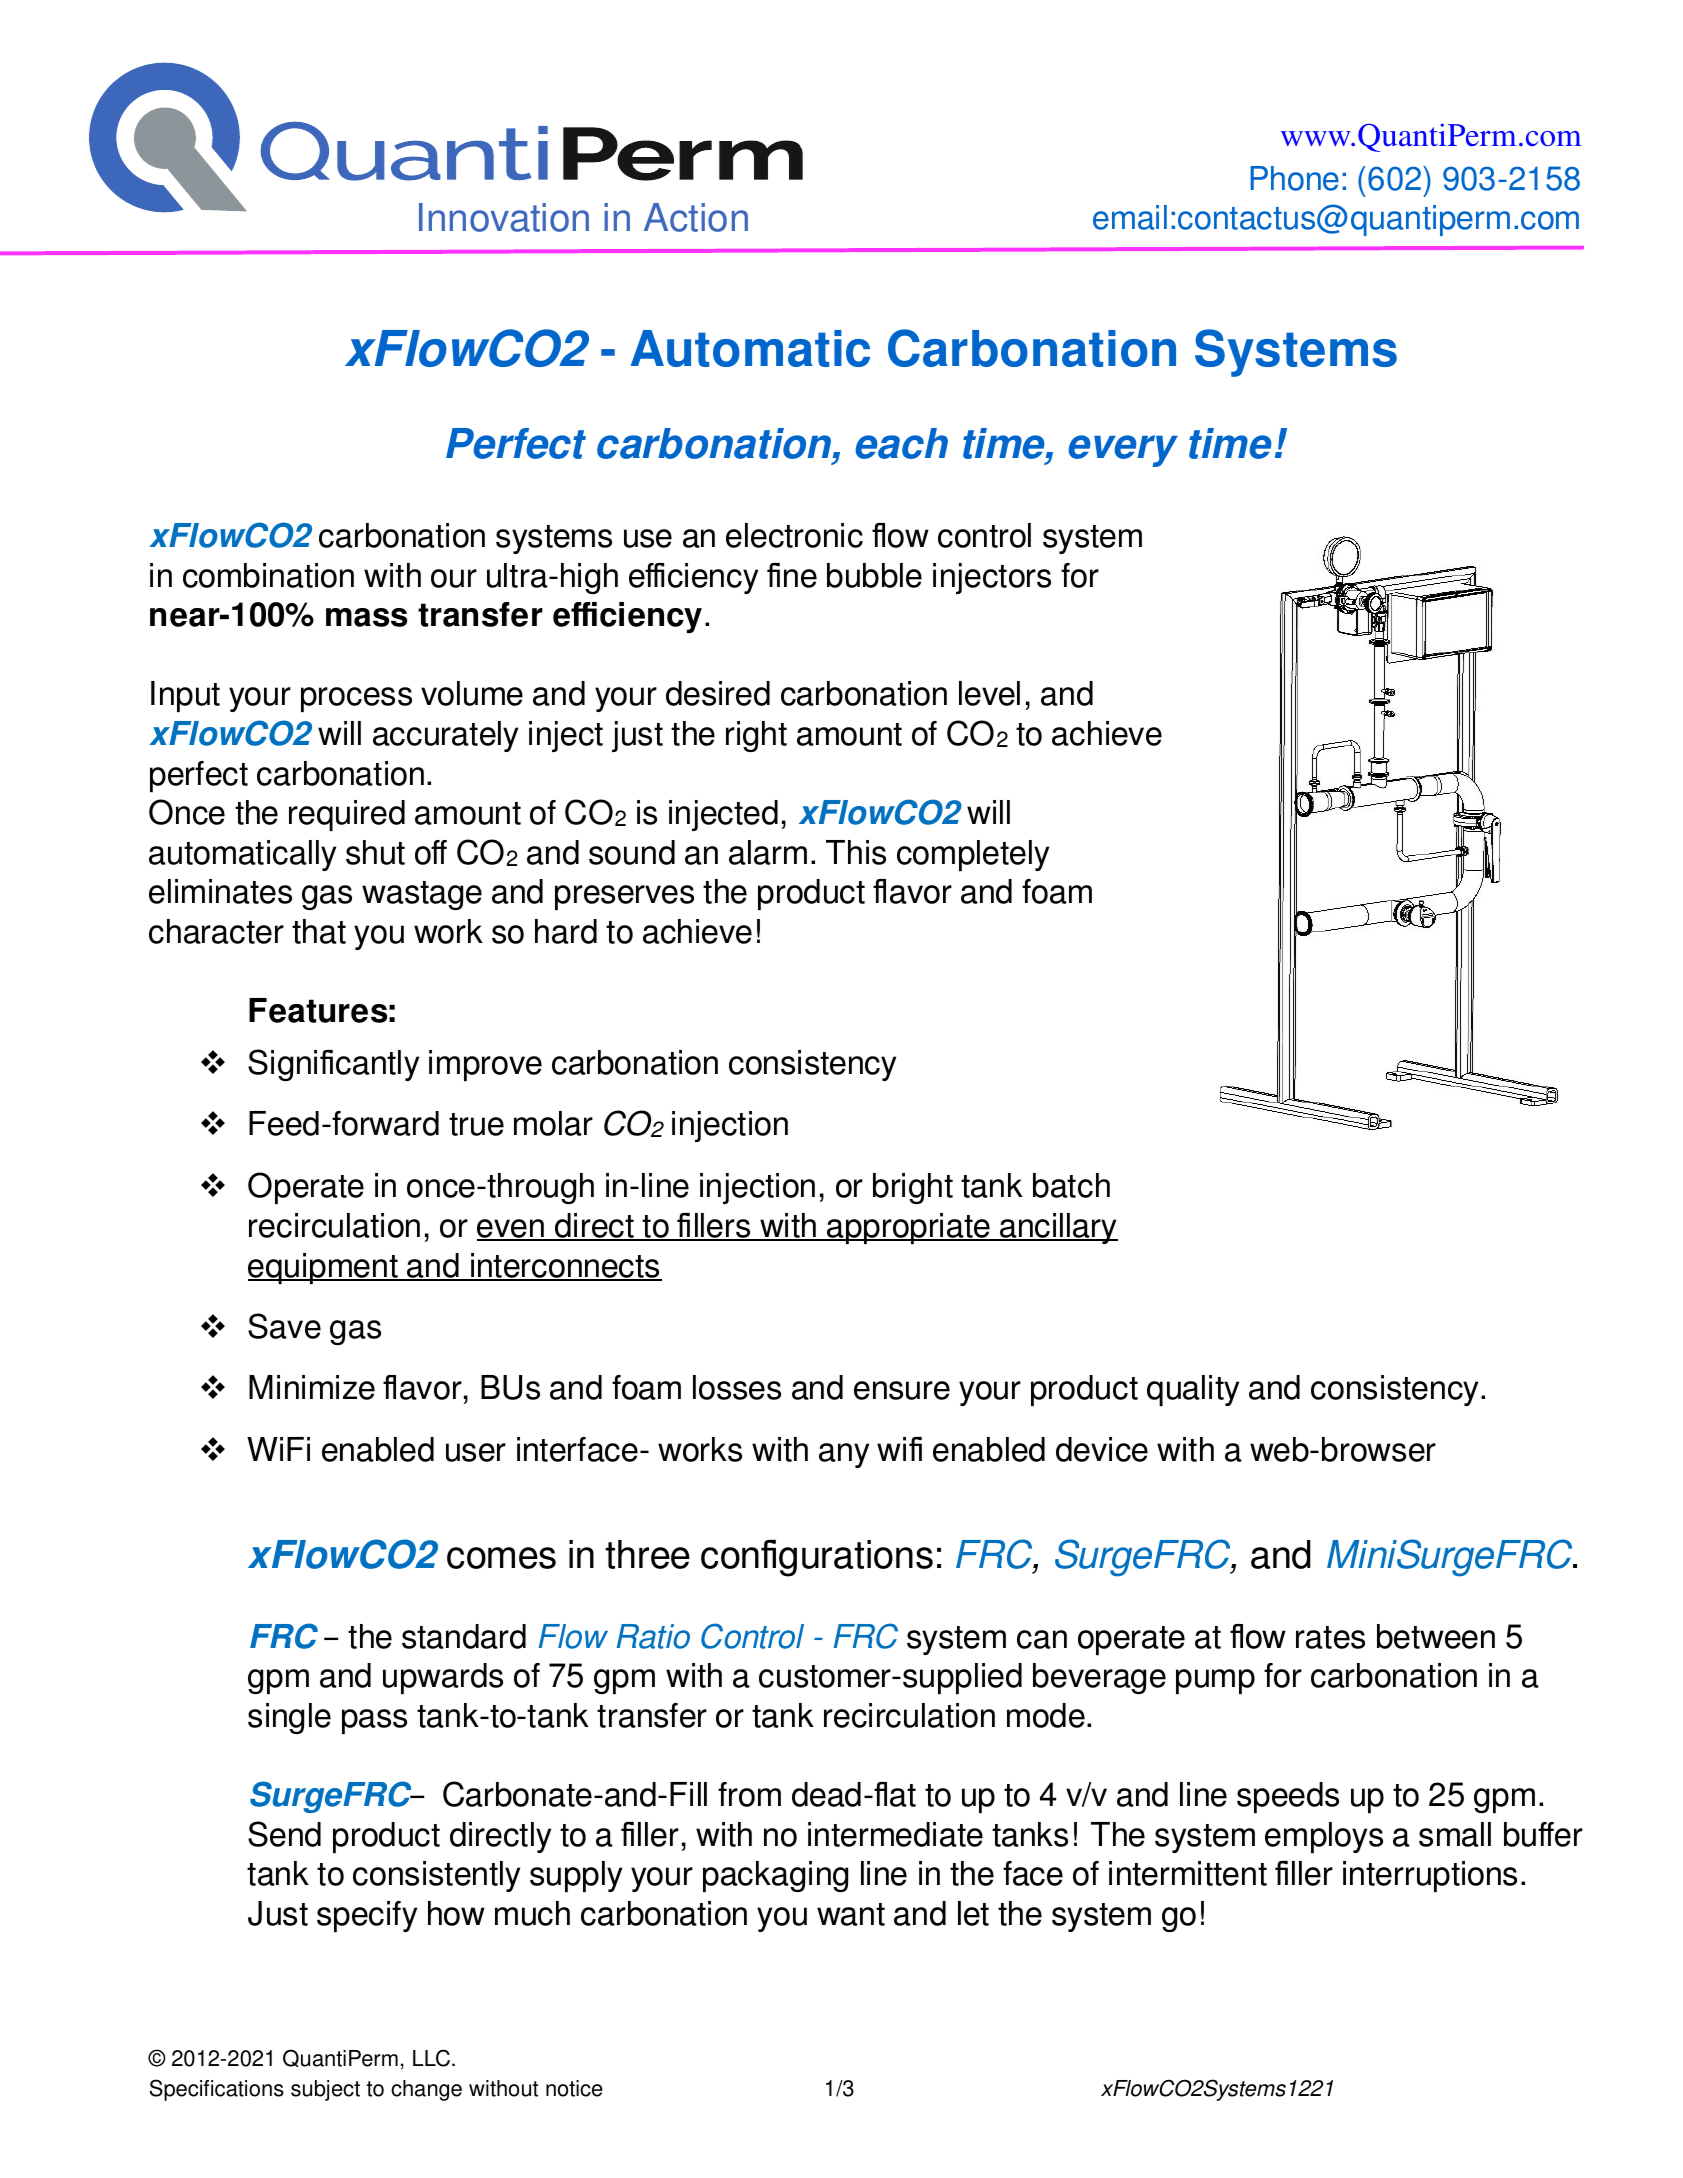 This image has width=1683, height=2178. What do you see at coordinates (1193, 1390) in the image?
I see `quality` at bounding box center [1193, 1390].
